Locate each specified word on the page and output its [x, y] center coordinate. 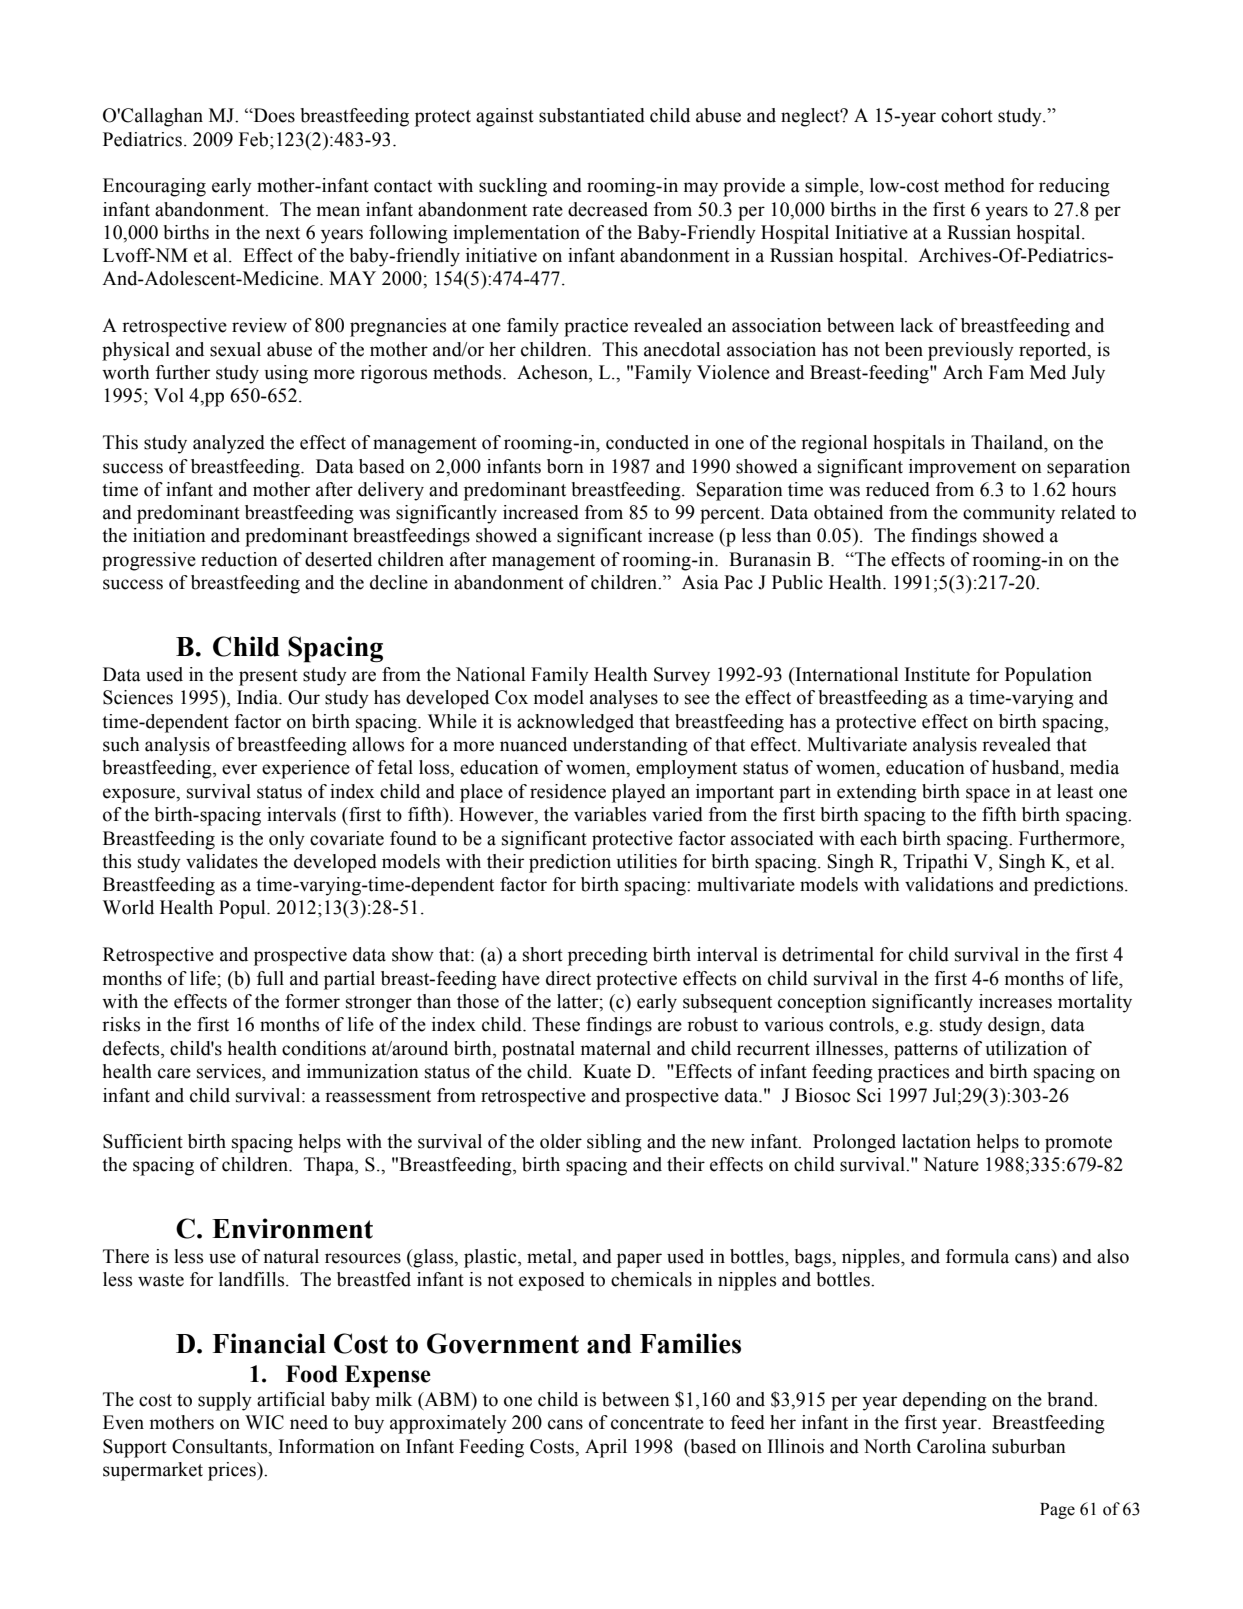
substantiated [592, 115]
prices [233, 1471]
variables [610, 814]
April [606, 1448]
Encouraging [154, 187]
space [988, 795]
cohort [967, 115]
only [287, 840]
